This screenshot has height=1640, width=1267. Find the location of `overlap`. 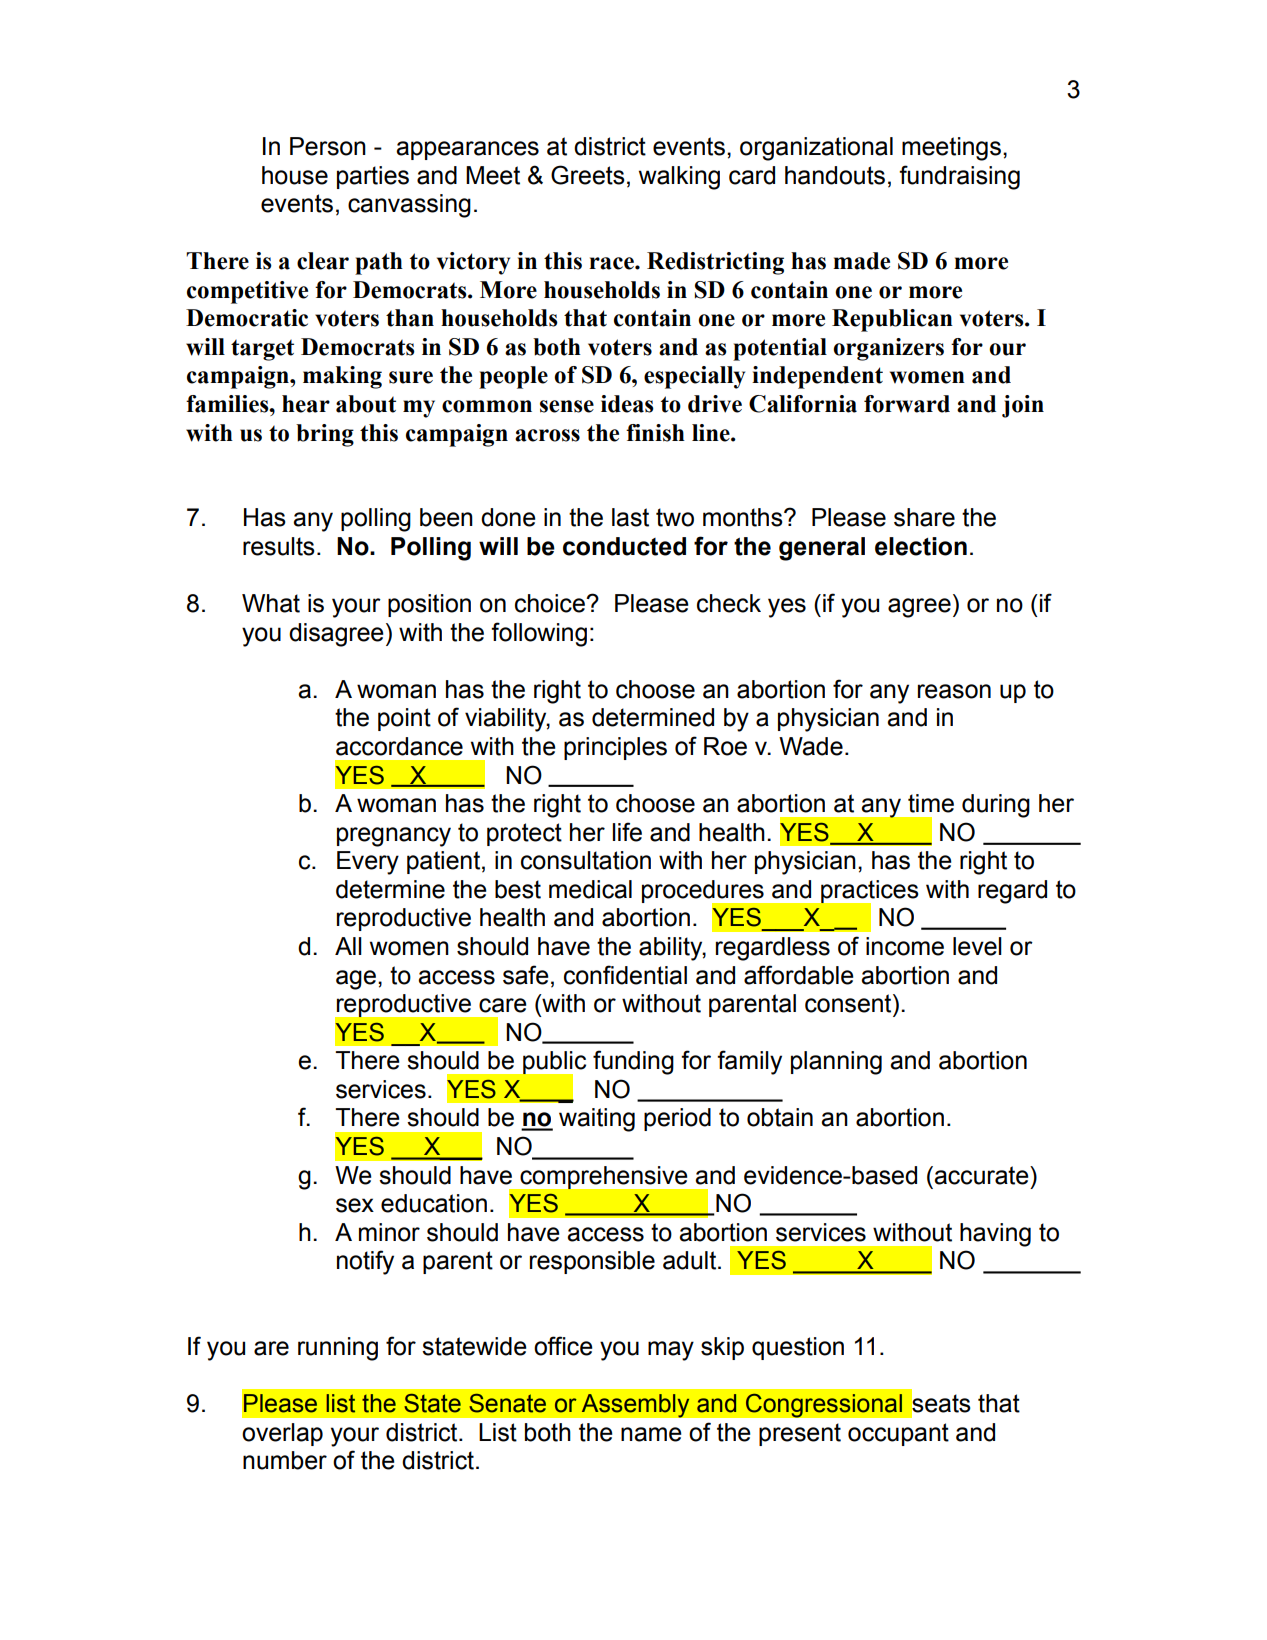

overlap is located at coordinates (282, 1434).
